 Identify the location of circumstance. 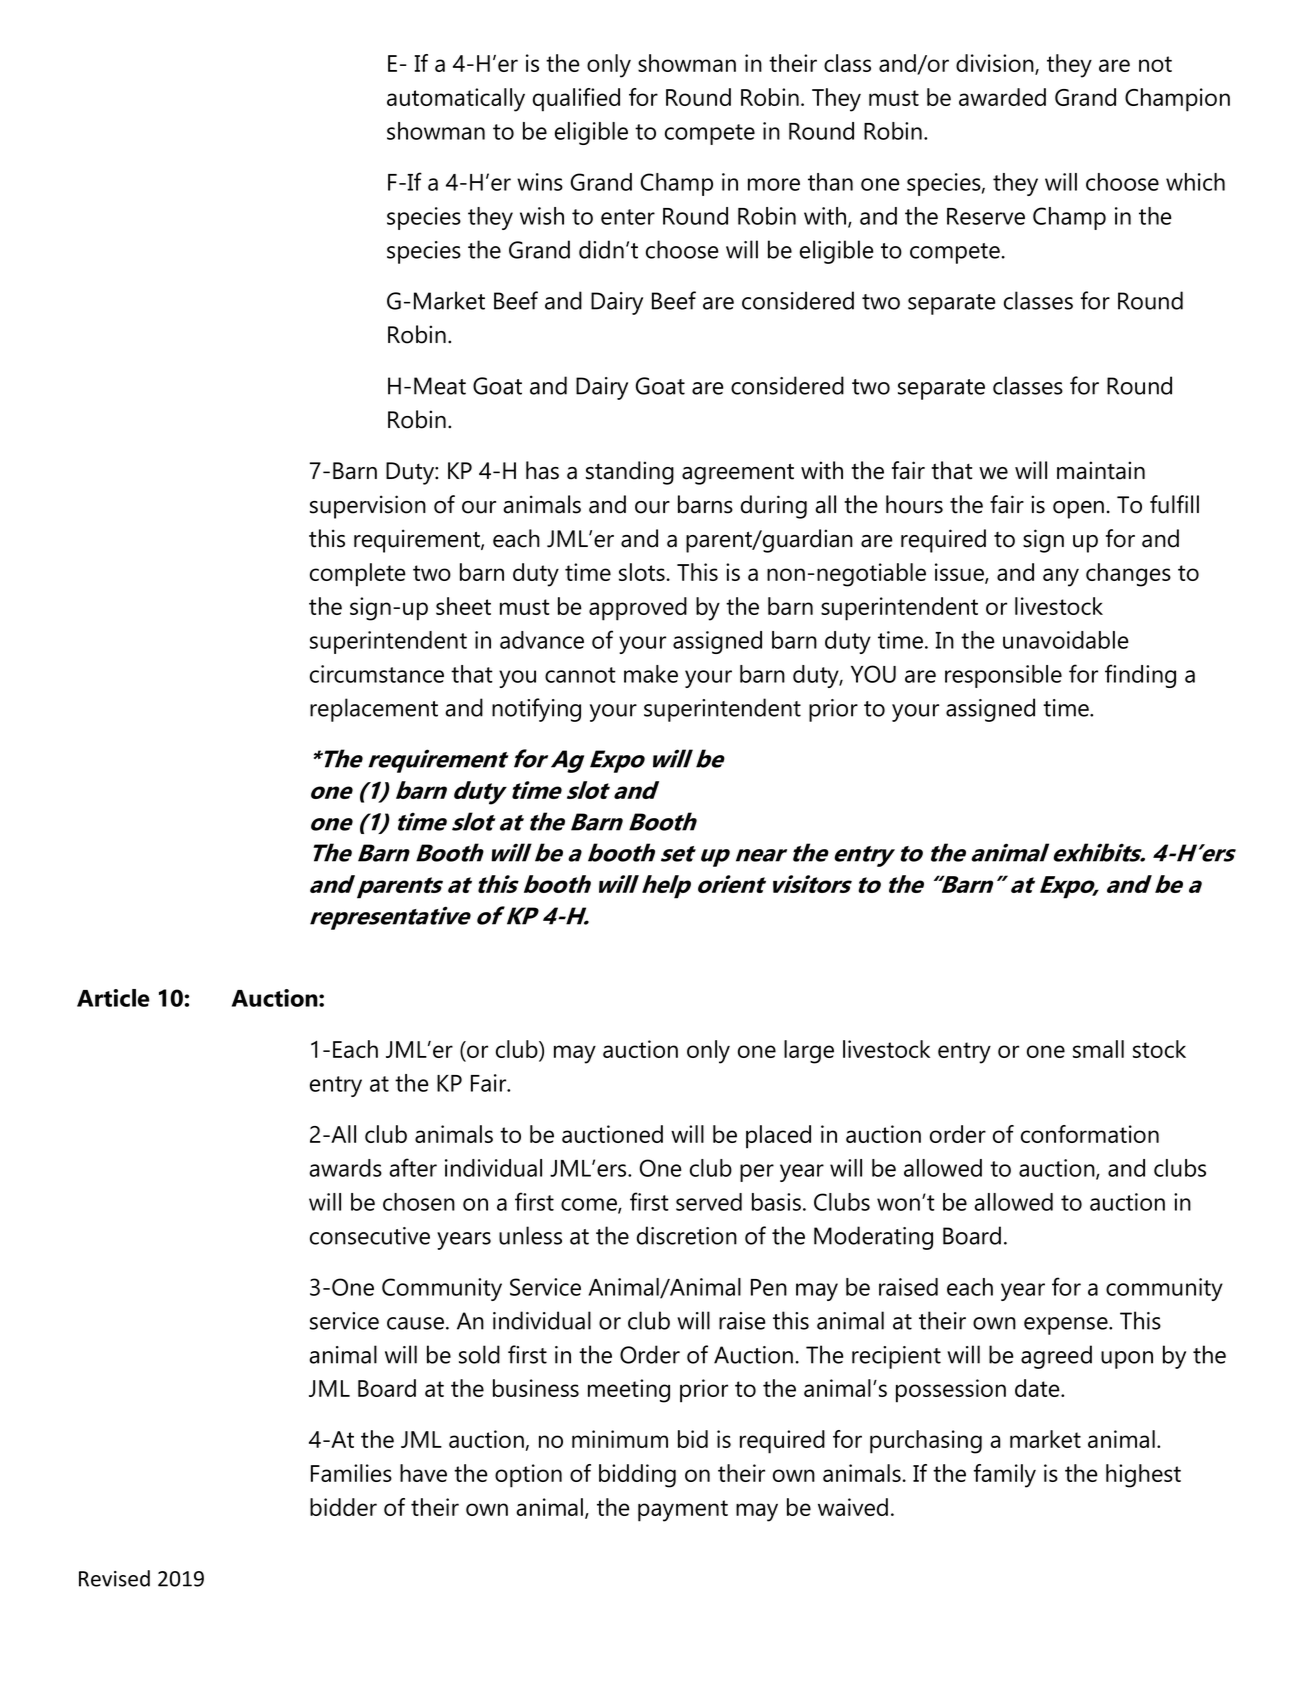
(377, 674).
